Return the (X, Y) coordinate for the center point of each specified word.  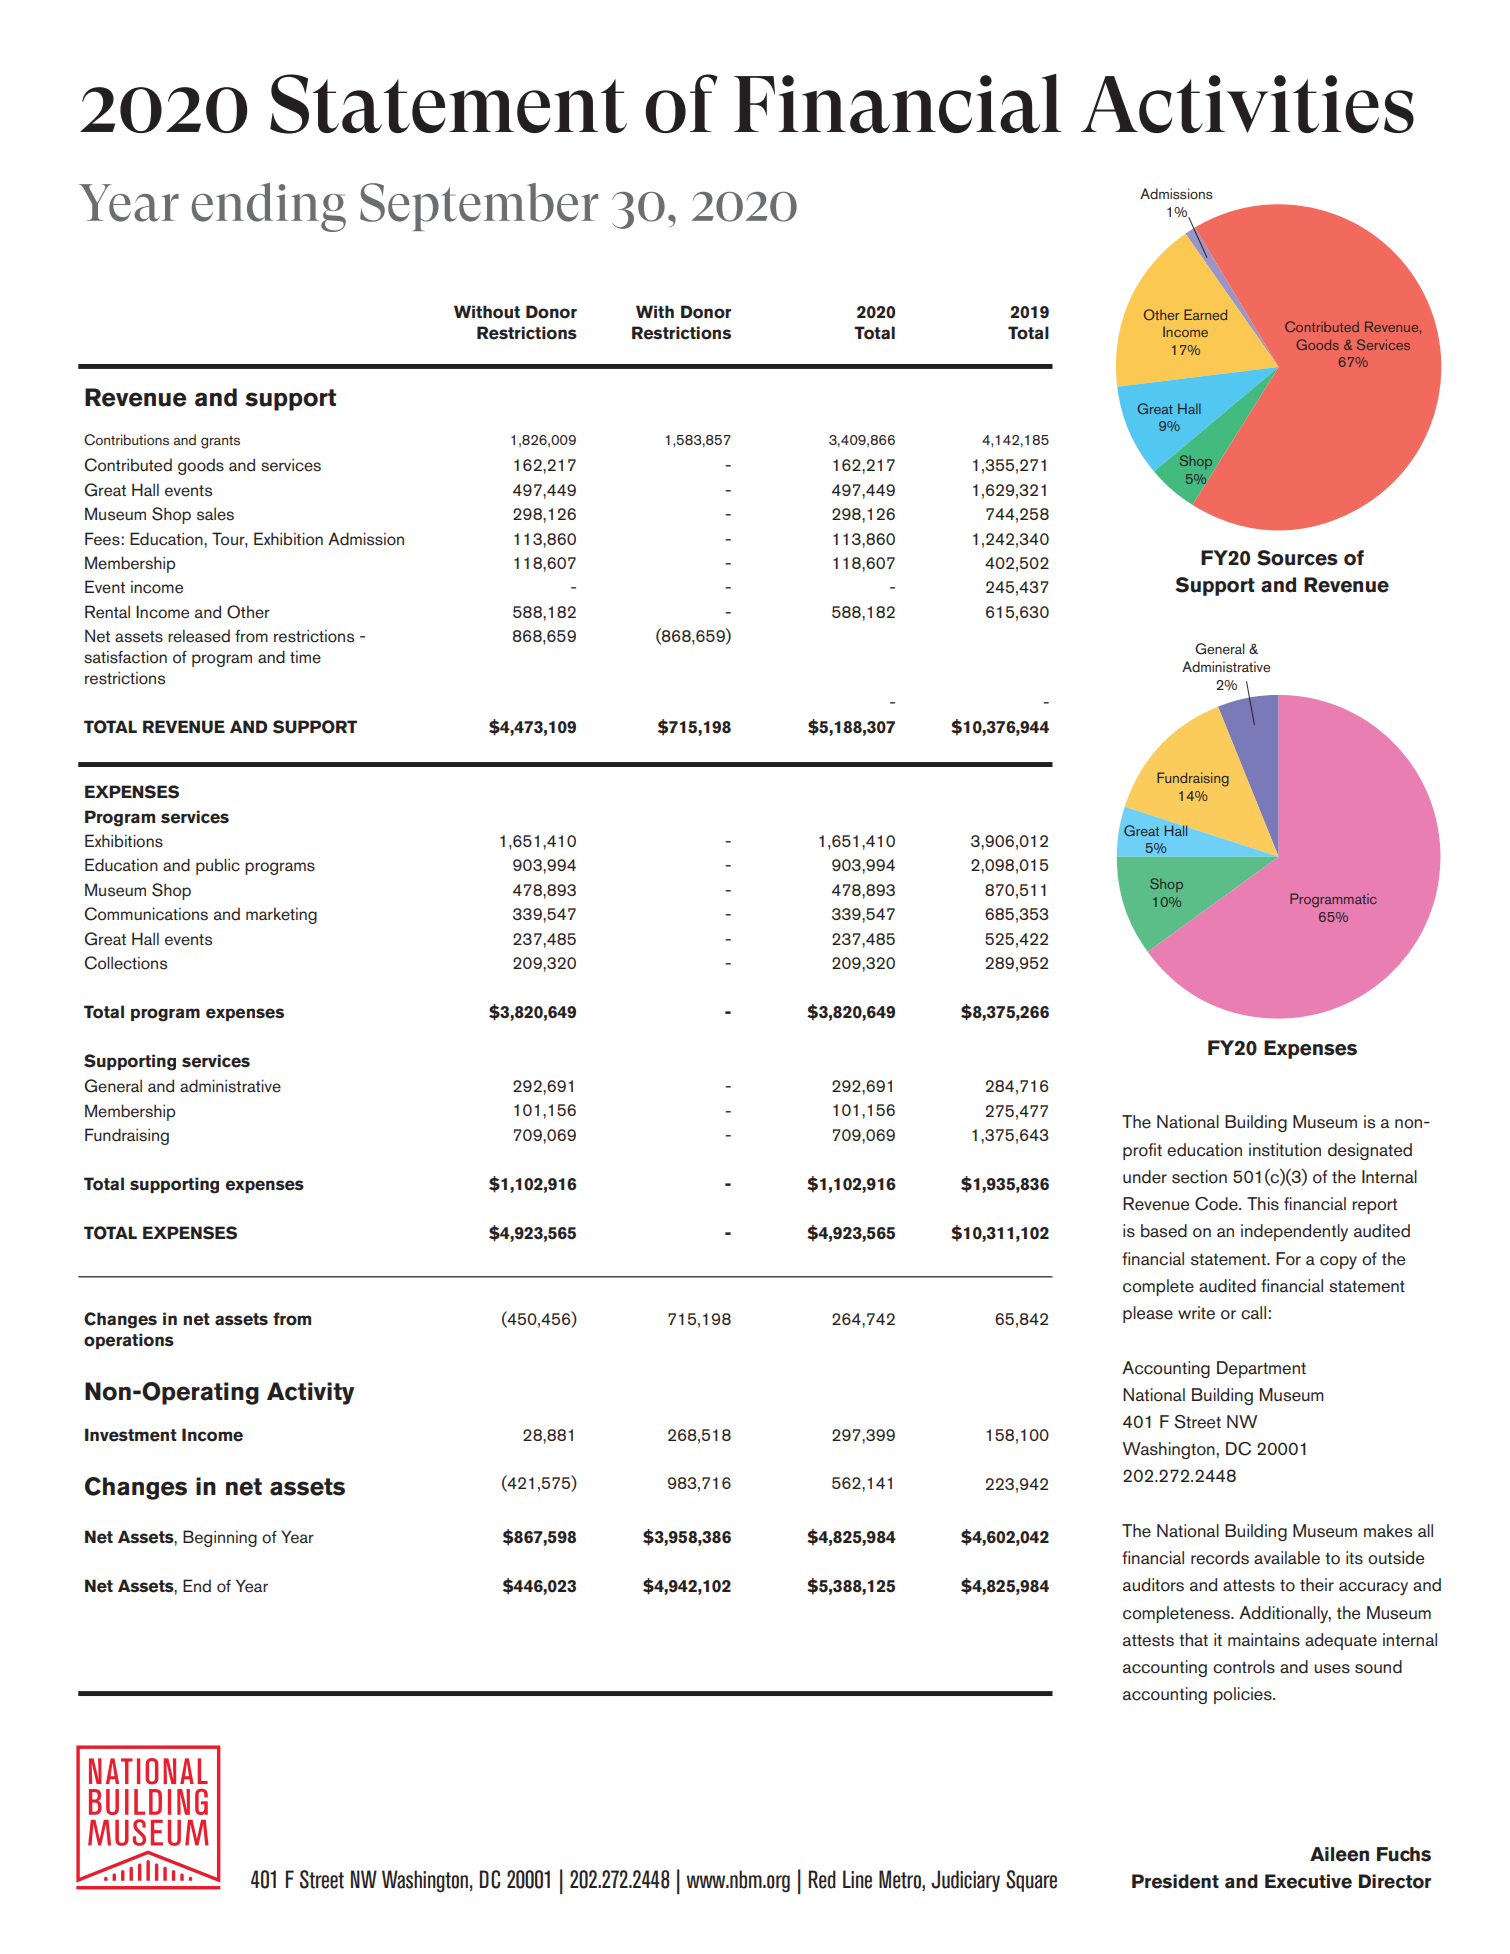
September (479, 207)
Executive (1308, 1881)
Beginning (220, 1538)
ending (269, 207)
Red (822, 1879)
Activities (1247, 104)
